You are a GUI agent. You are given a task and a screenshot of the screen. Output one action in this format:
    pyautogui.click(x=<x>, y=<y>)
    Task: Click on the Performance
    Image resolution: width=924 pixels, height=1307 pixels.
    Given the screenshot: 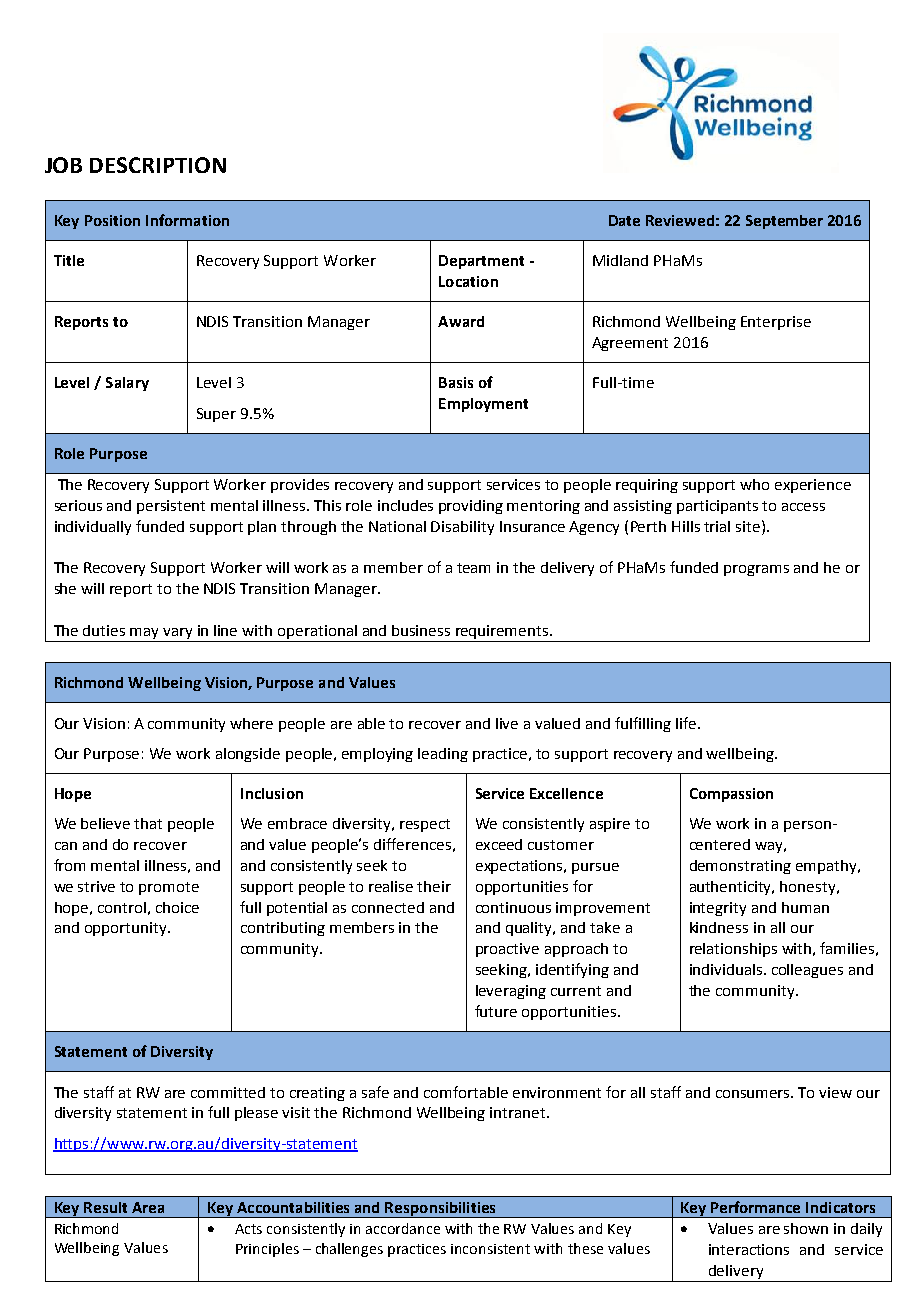 What is the action you would take?
    pyautogui.click(x=755, y=1207)
